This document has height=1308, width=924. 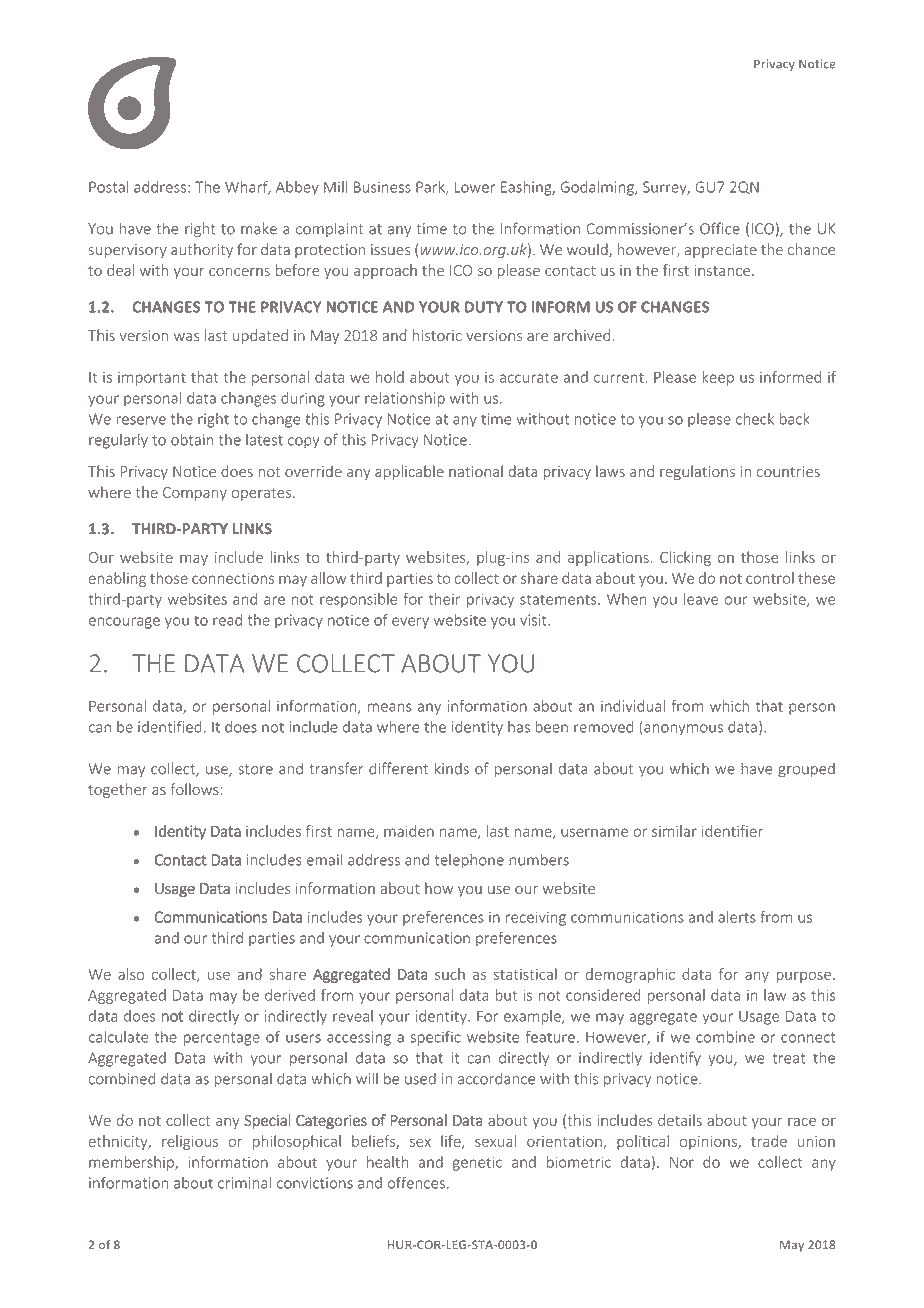 I want to click on Lower, so click(x=475, y=187).
